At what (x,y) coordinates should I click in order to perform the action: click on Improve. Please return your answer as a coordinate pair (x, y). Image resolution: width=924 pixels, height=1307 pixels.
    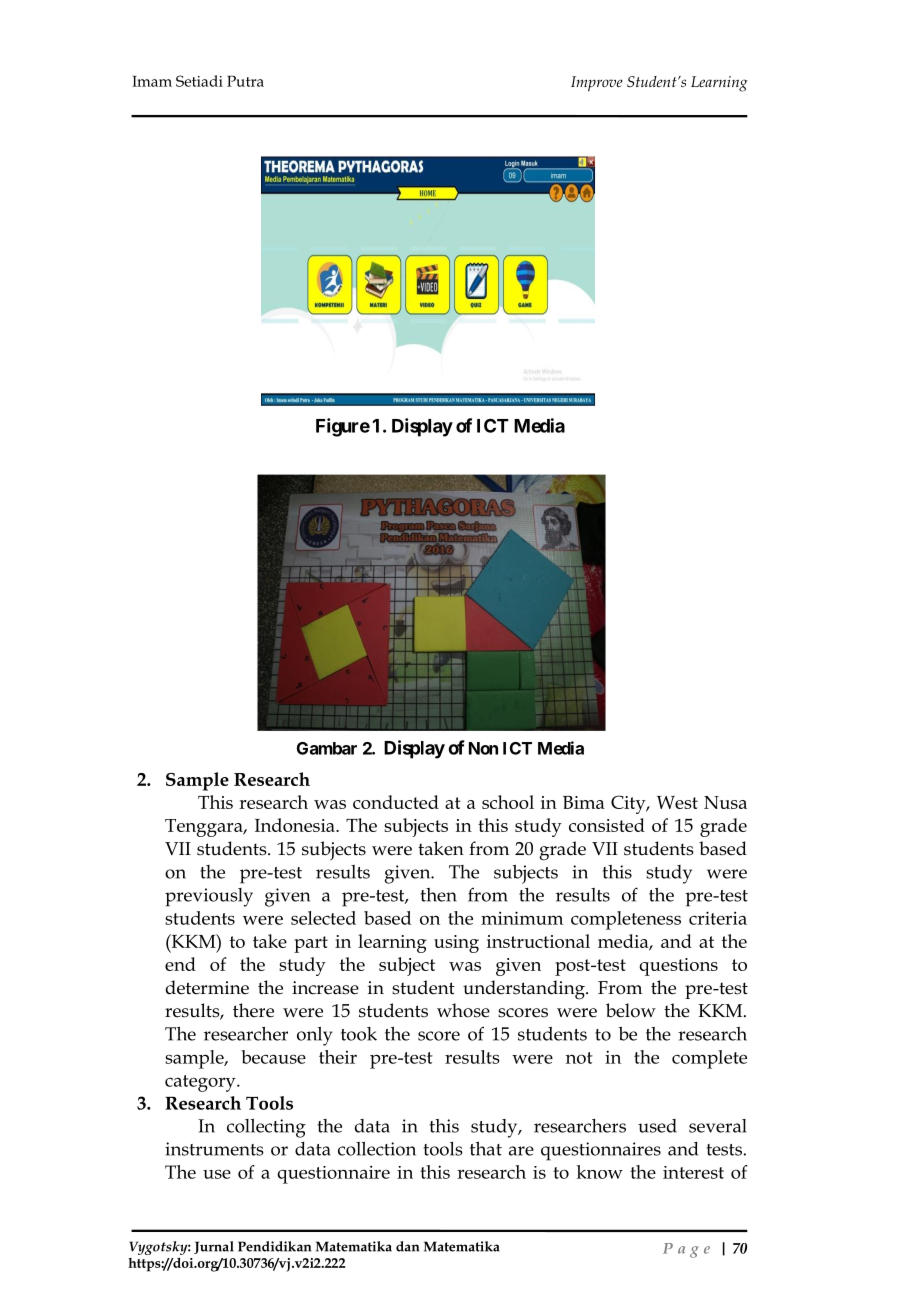
    Looking at the image, I should click on (597, 84).
